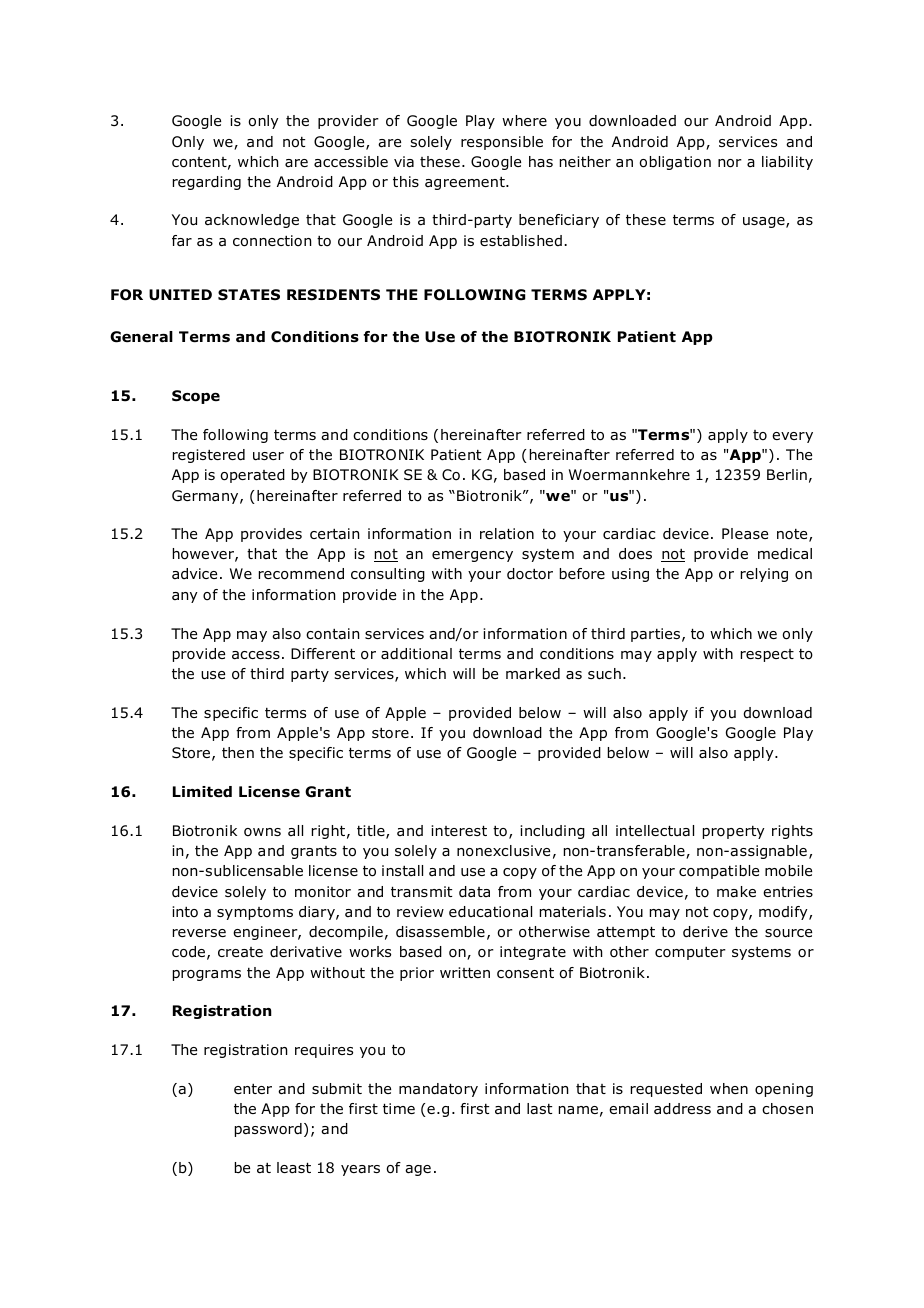 The width and height of the screenshot is (924, 1308). What do you see at coordinates (416, 654) in the screenshot?
I see `additional` at bounding box center [416, 654].
